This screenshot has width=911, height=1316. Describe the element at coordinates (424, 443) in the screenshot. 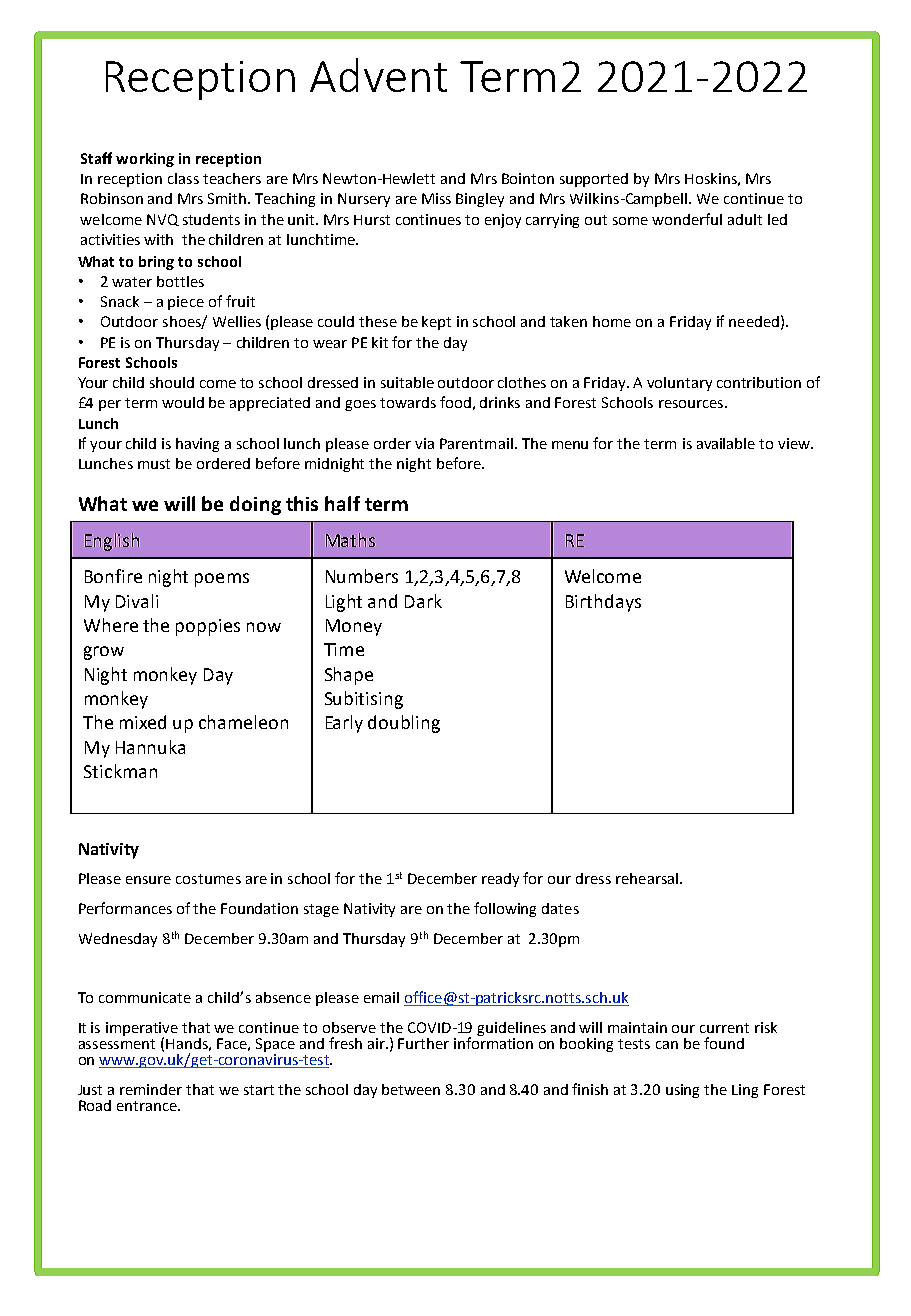

I see `via` at that location.
